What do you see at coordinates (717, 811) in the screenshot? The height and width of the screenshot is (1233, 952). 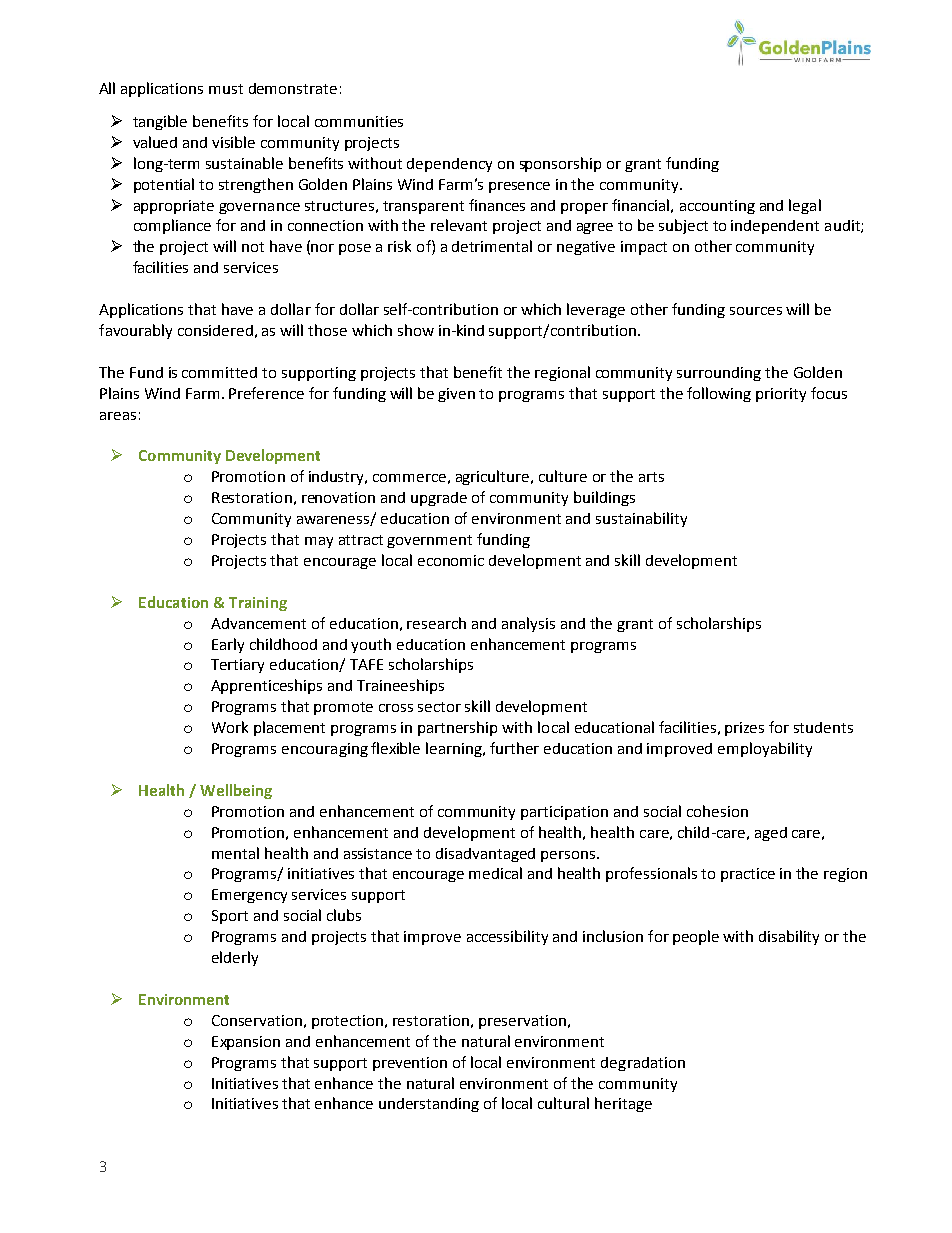 I see `cohesion` at bounding box center [717, 811].
